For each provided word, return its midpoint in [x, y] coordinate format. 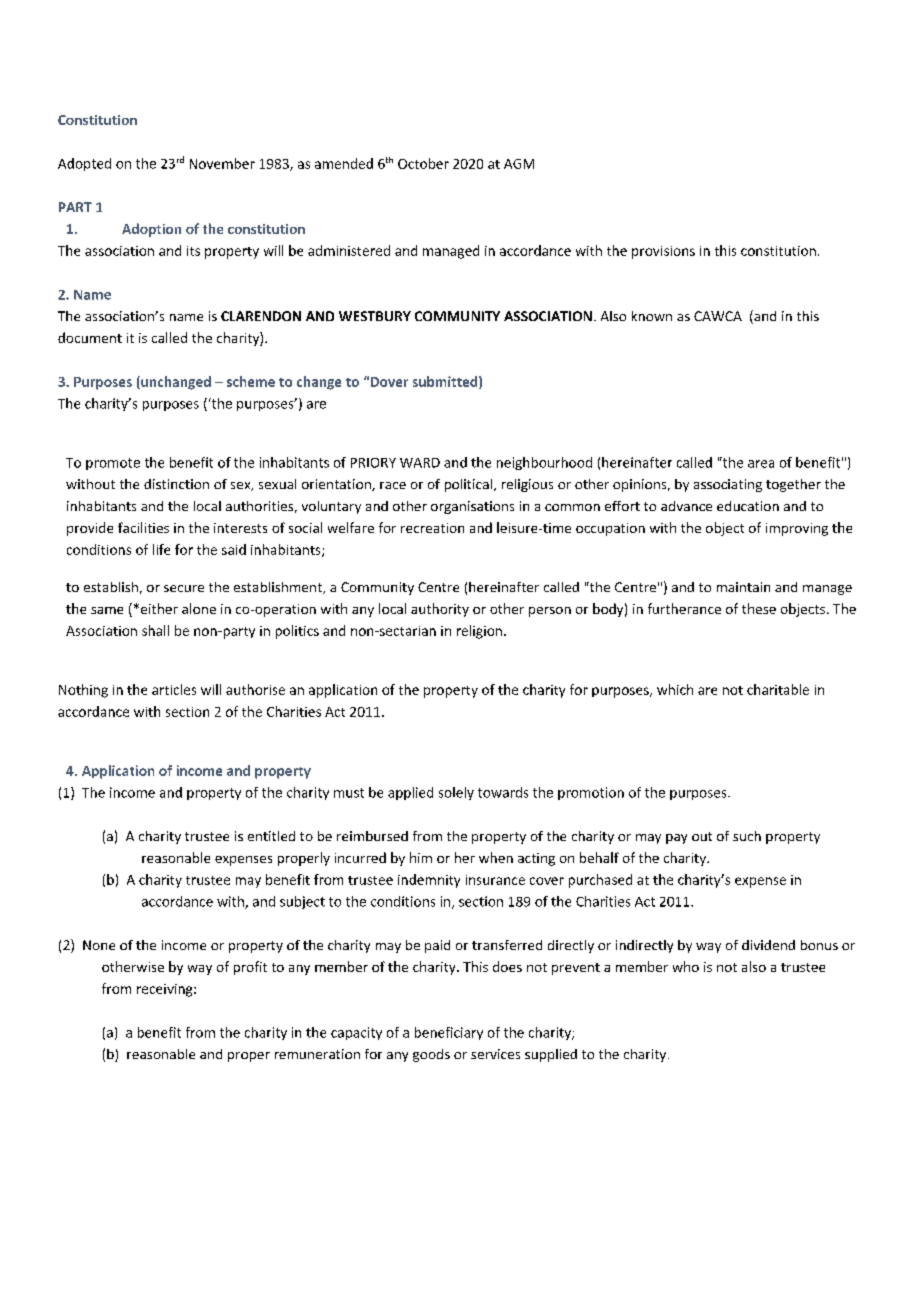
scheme [251, 381]
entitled [271, 836]
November [222, 163]
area [761, 464]
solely [456, 793]
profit [250, 968]
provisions [663, 252]
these [759, 608]
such [747, 836]
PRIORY [373, 463]
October [423, 163]
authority [440, 610]
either [158, 608]
